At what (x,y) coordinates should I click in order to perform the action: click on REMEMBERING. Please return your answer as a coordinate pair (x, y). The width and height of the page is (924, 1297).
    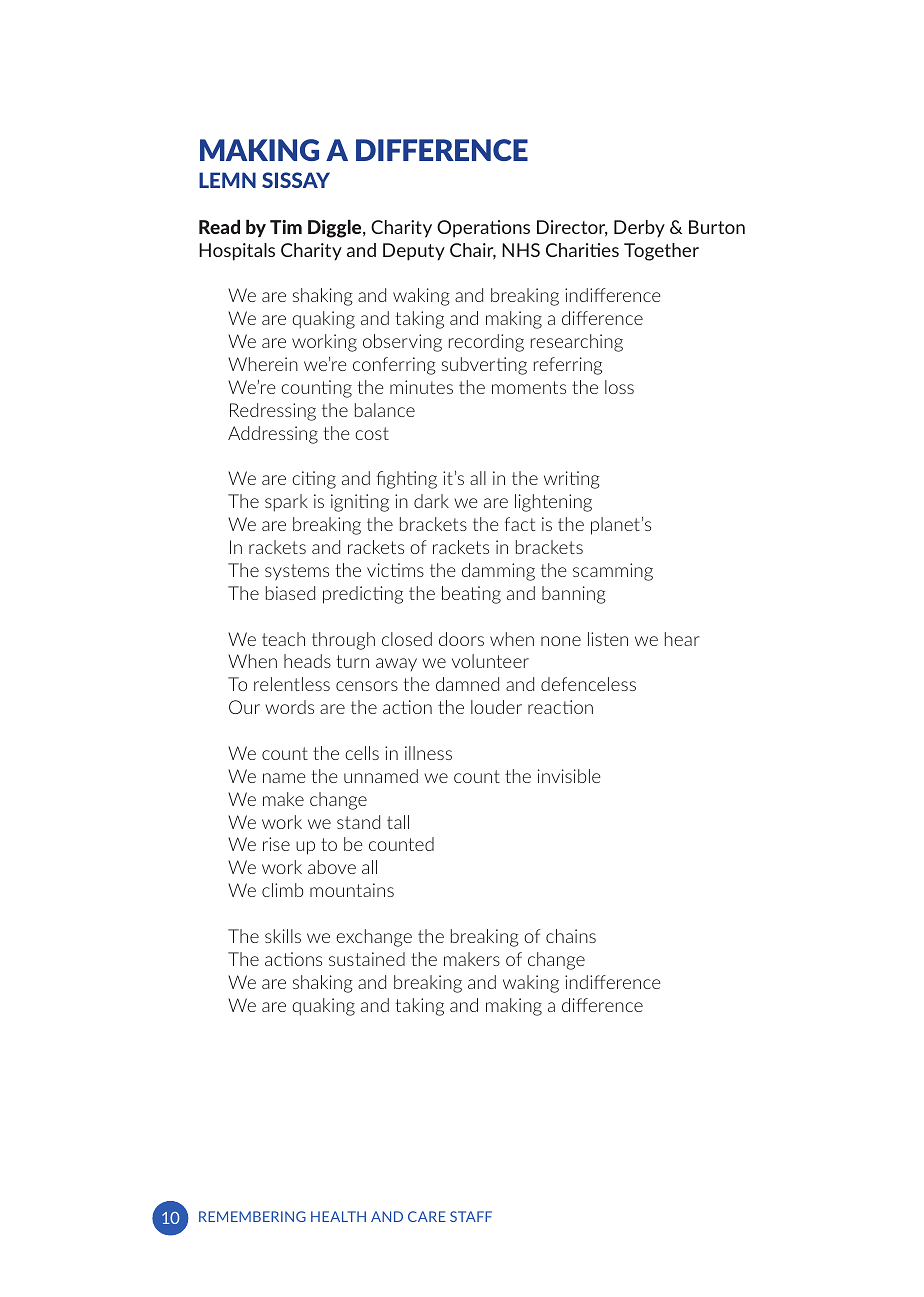
    Looking at the image, I should click on (252, 1216).
